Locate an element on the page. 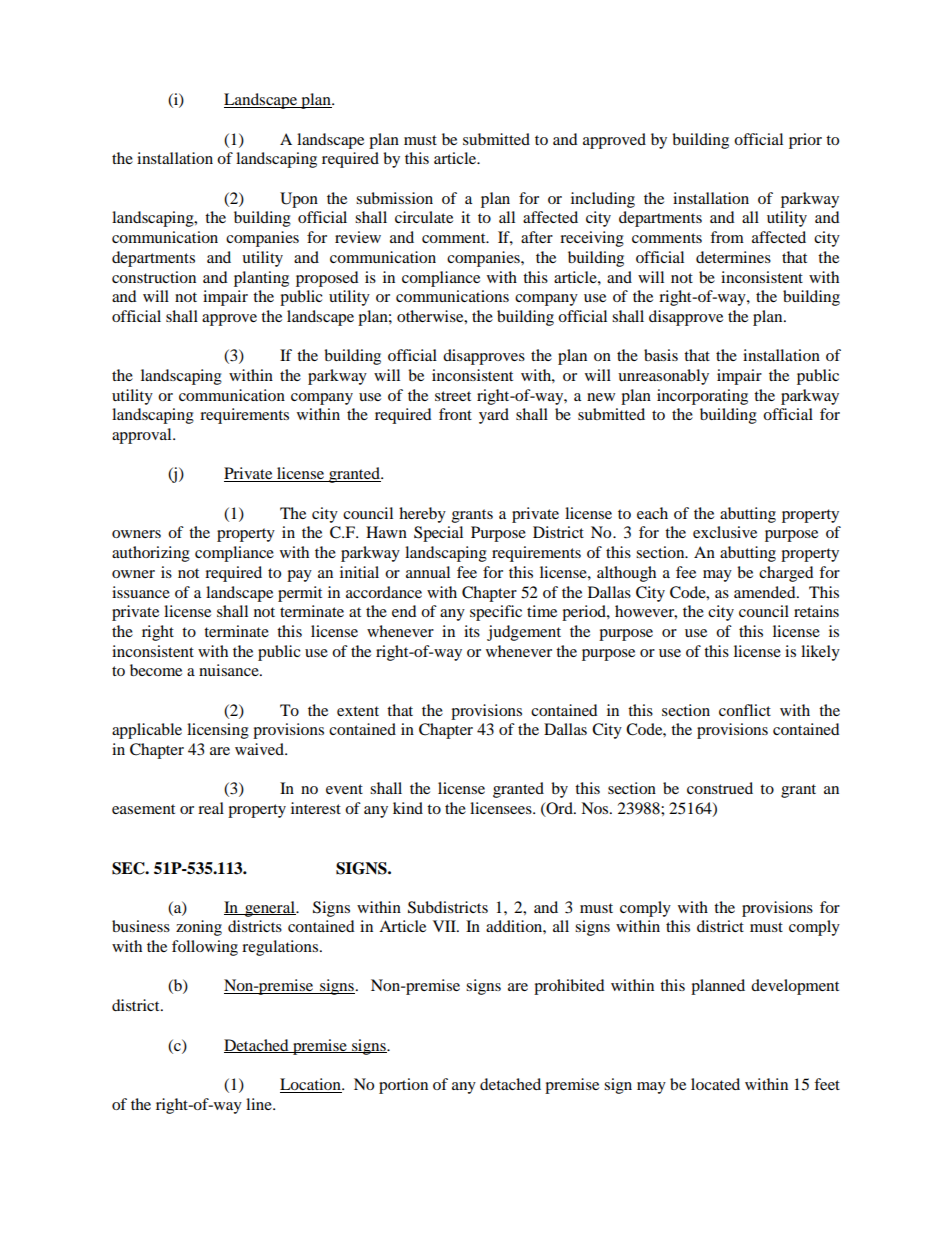  line is located at coordinates (260, 1104).
